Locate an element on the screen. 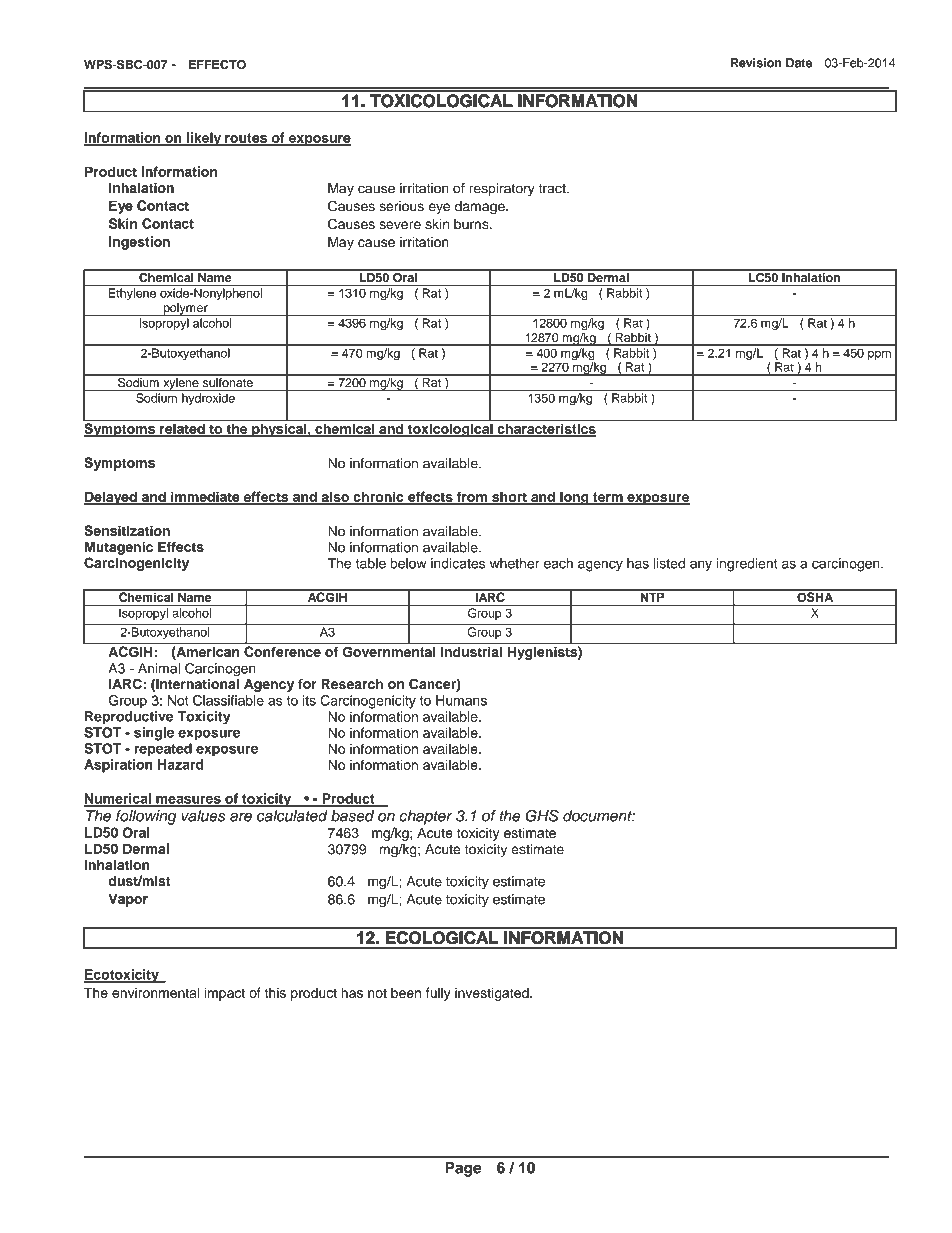 The image size is (952, 1233). likely is located at coordinates (204, 139).
